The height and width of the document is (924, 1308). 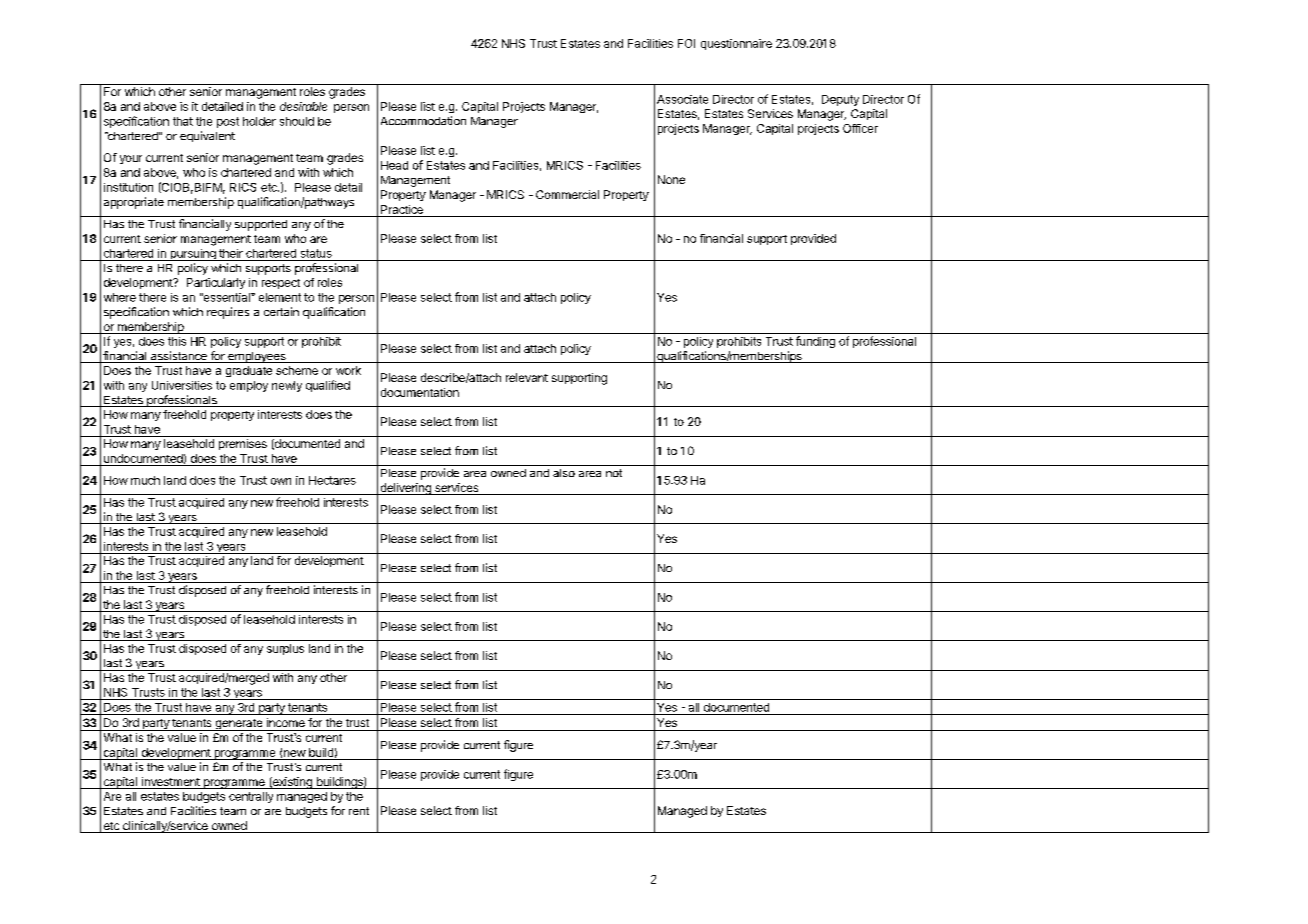 What do you see at coordinates (183, 121) in the document?
I see `that` at bounding box center [183, 121].
